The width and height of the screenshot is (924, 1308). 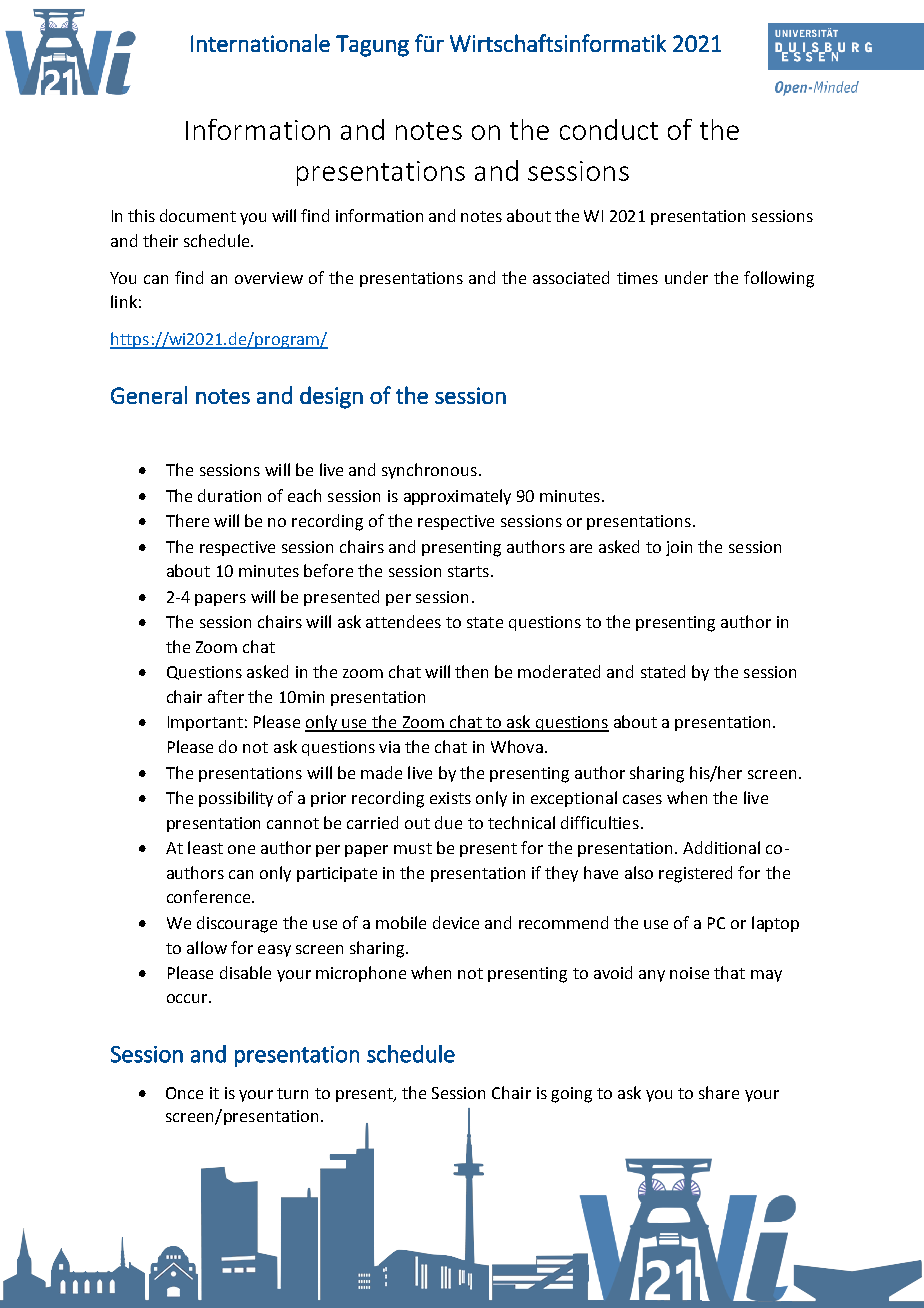 What do you see at coordinates (184, 1093) in the screenshot?
I see `Once` at bounding box center [184, 1093].
